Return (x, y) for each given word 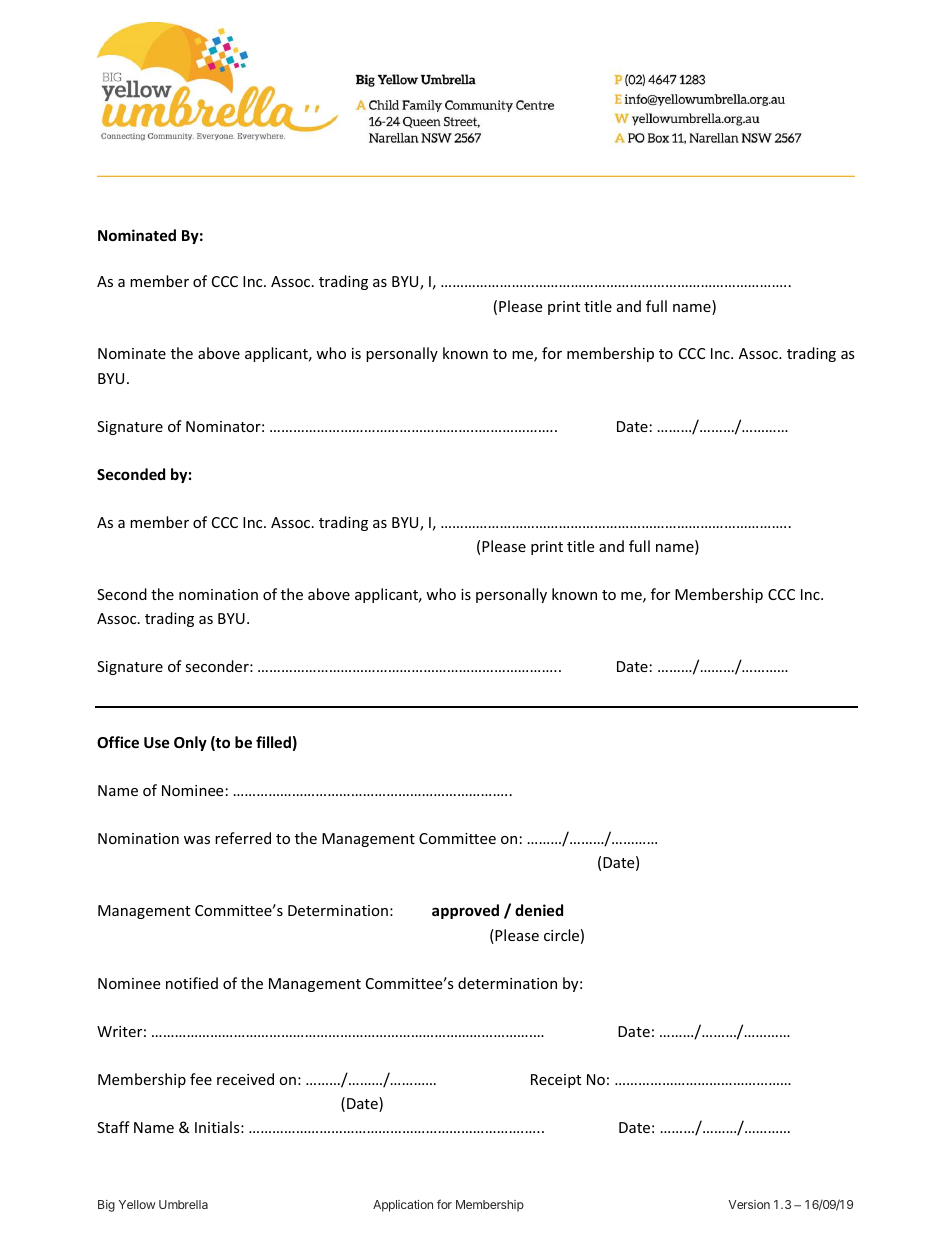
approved (465, 911)
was (197, 840)
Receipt (556, 1081)
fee (201, 1079)
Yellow (137, 1204)
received (245, 1079)
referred (243, 838)
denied (539, 910)
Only (190, 743)
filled (273, 742)
